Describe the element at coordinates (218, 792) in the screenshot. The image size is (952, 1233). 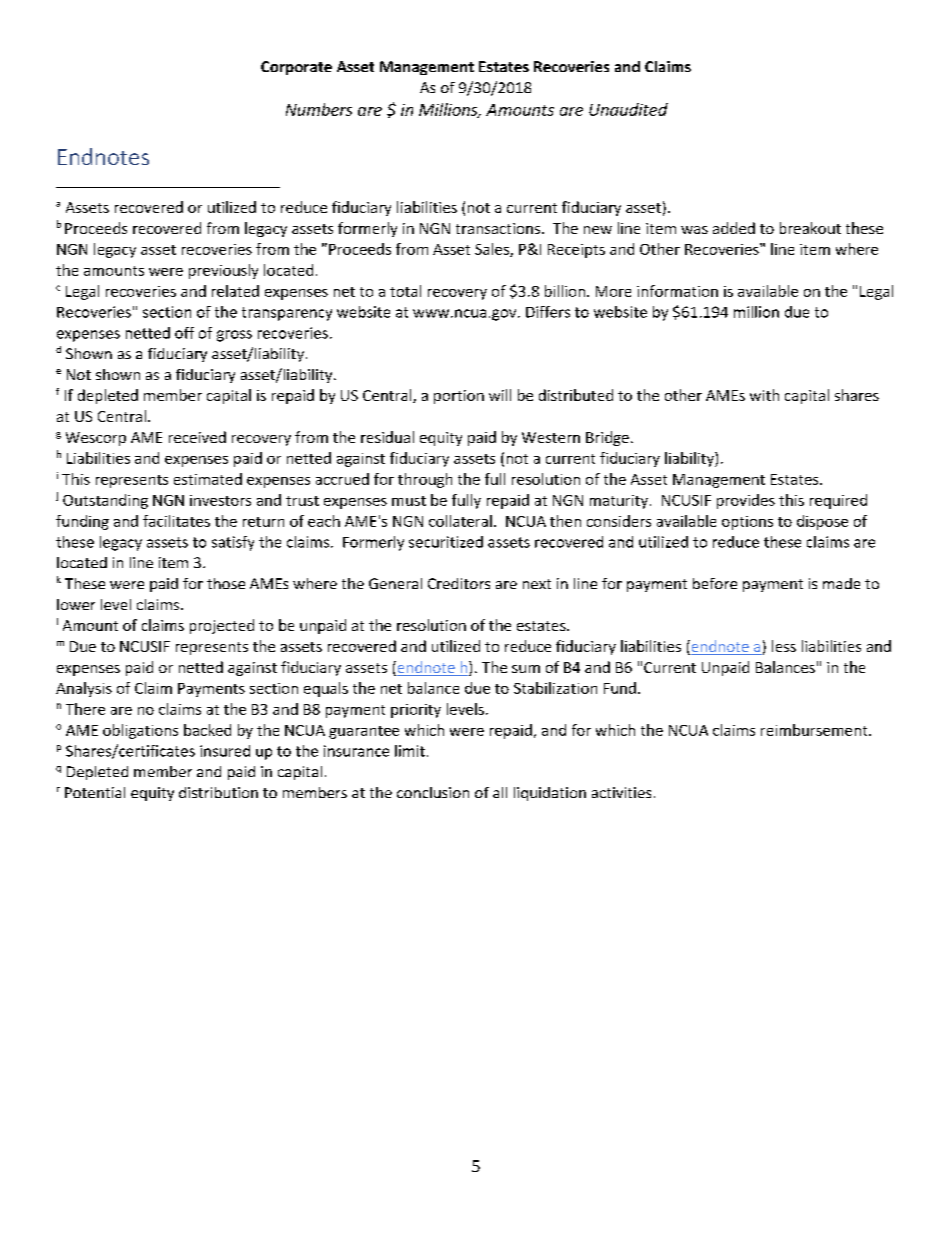
I see `distribution` at that location.
